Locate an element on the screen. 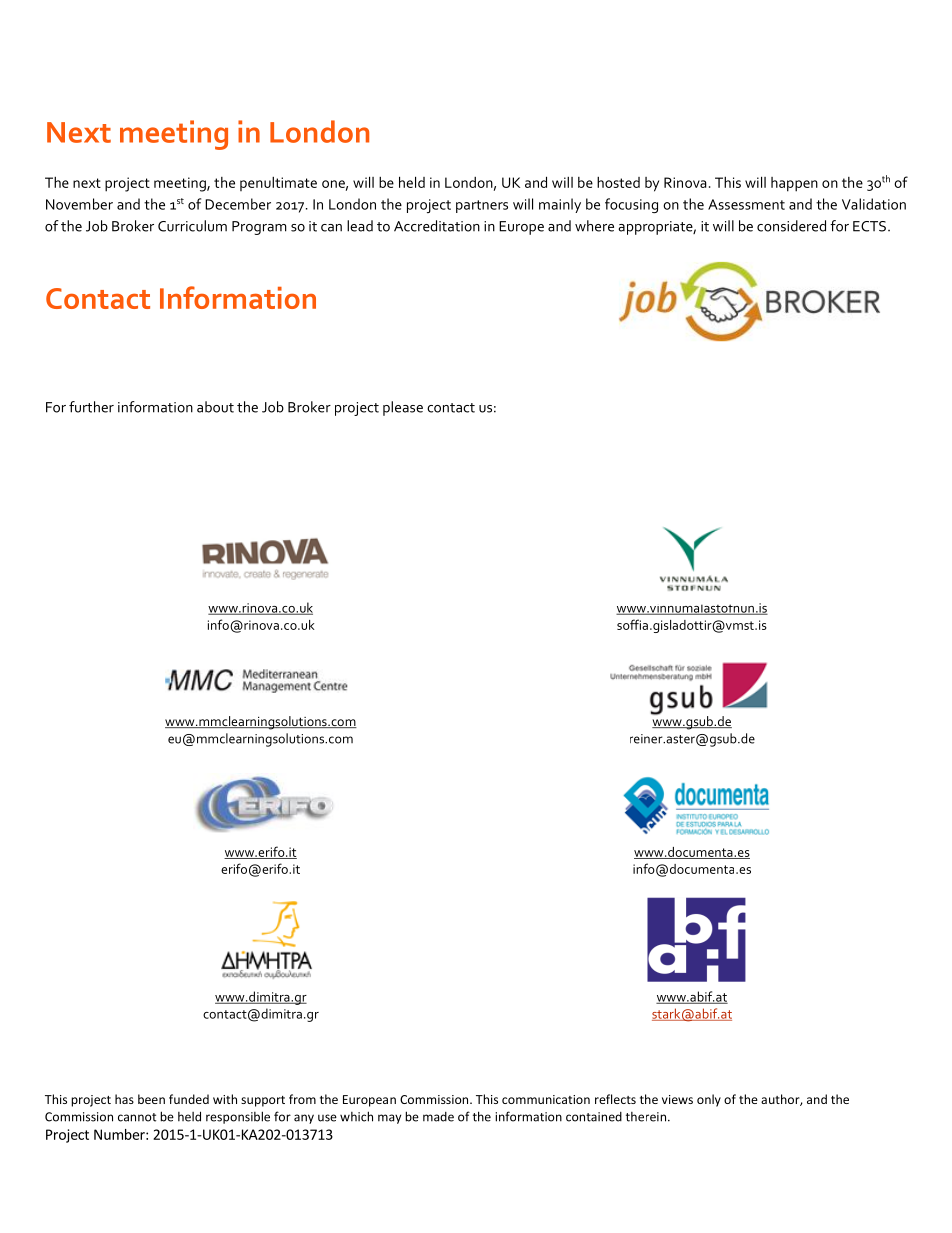 Image resolution: width=952 pixels, height=1233 pixels. Curriculum is located at coordinates (192, 226).
